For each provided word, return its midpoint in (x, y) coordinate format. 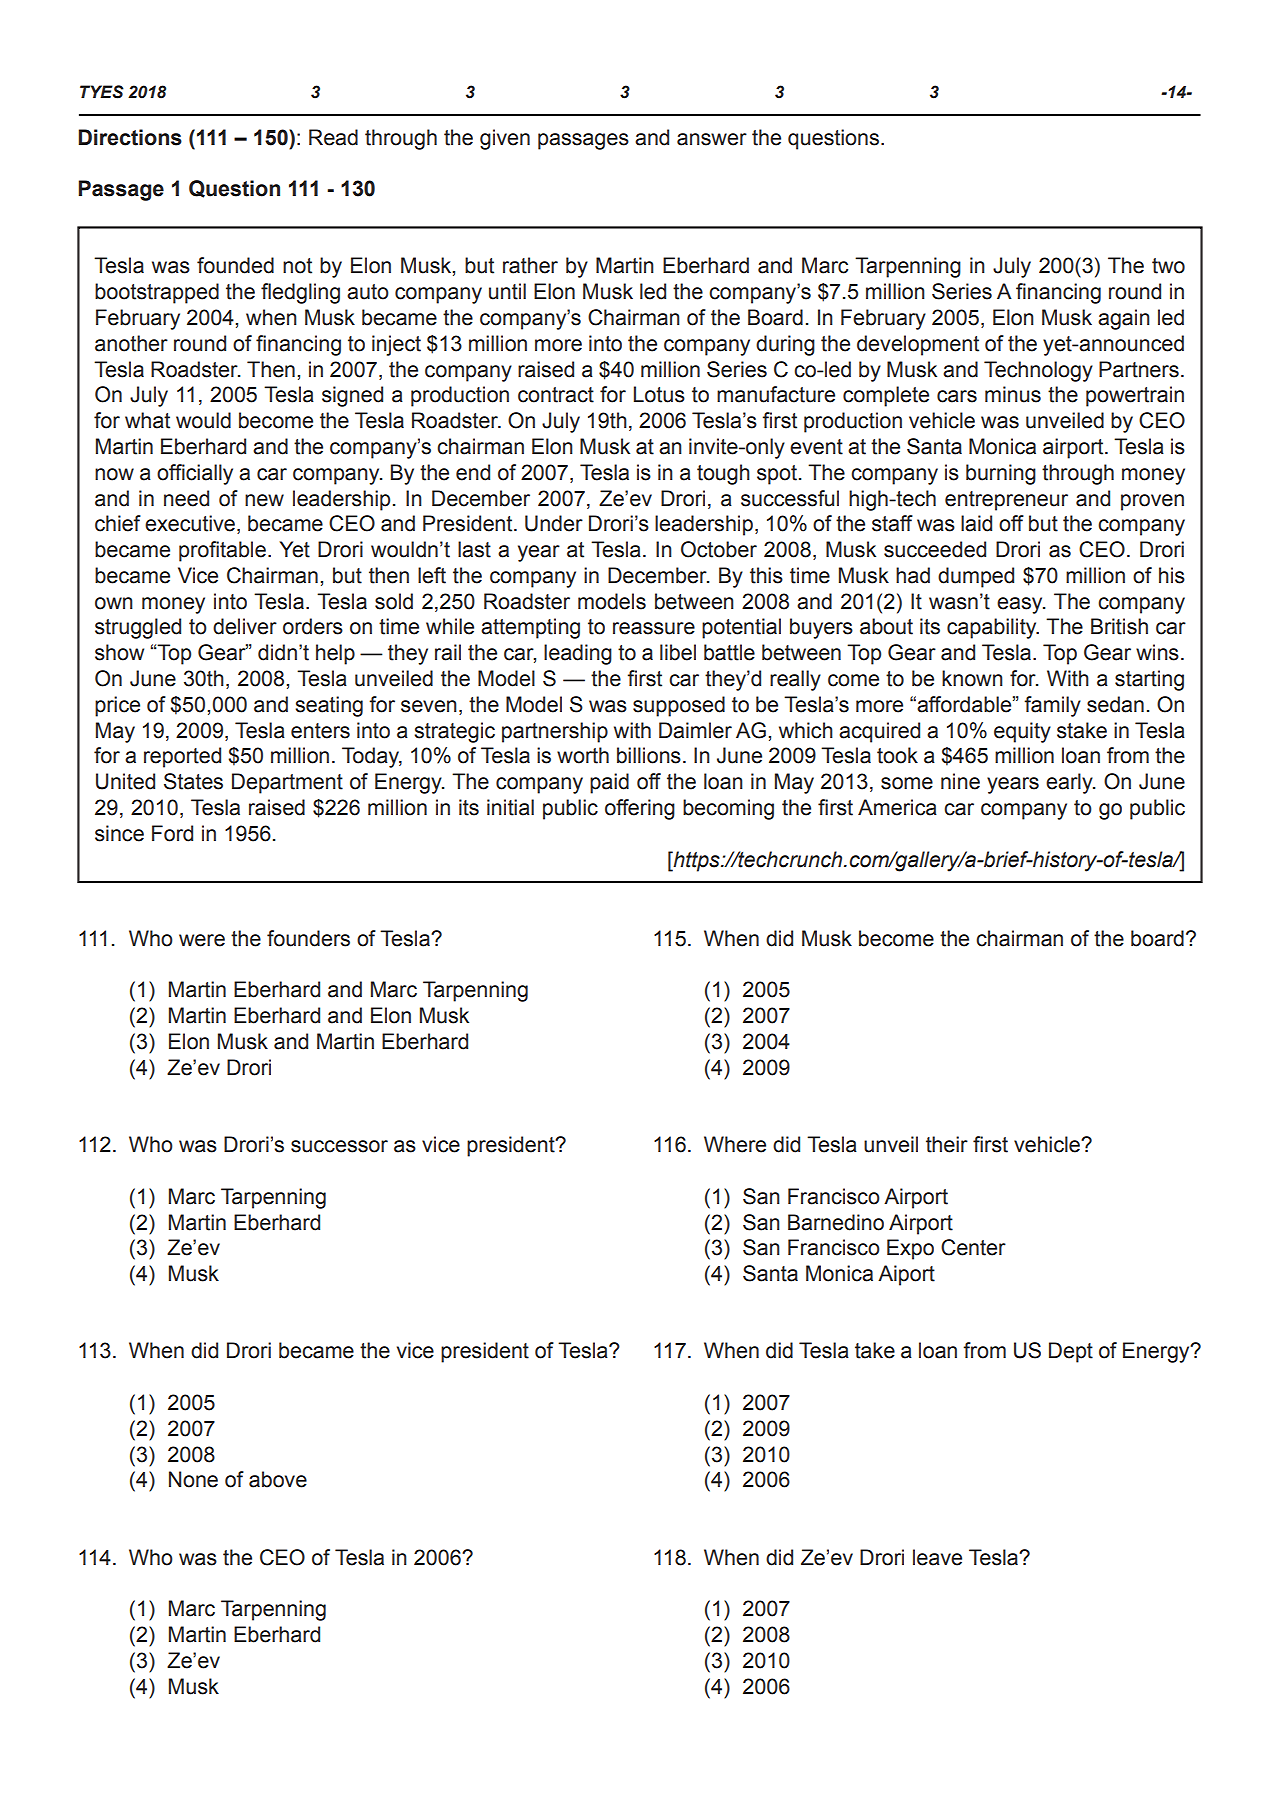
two (1168, 266)
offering (640, 809)
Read (333, 137)
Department (287, 783)
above (278, 1479)
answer (712, 139)
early (1070, 783)
